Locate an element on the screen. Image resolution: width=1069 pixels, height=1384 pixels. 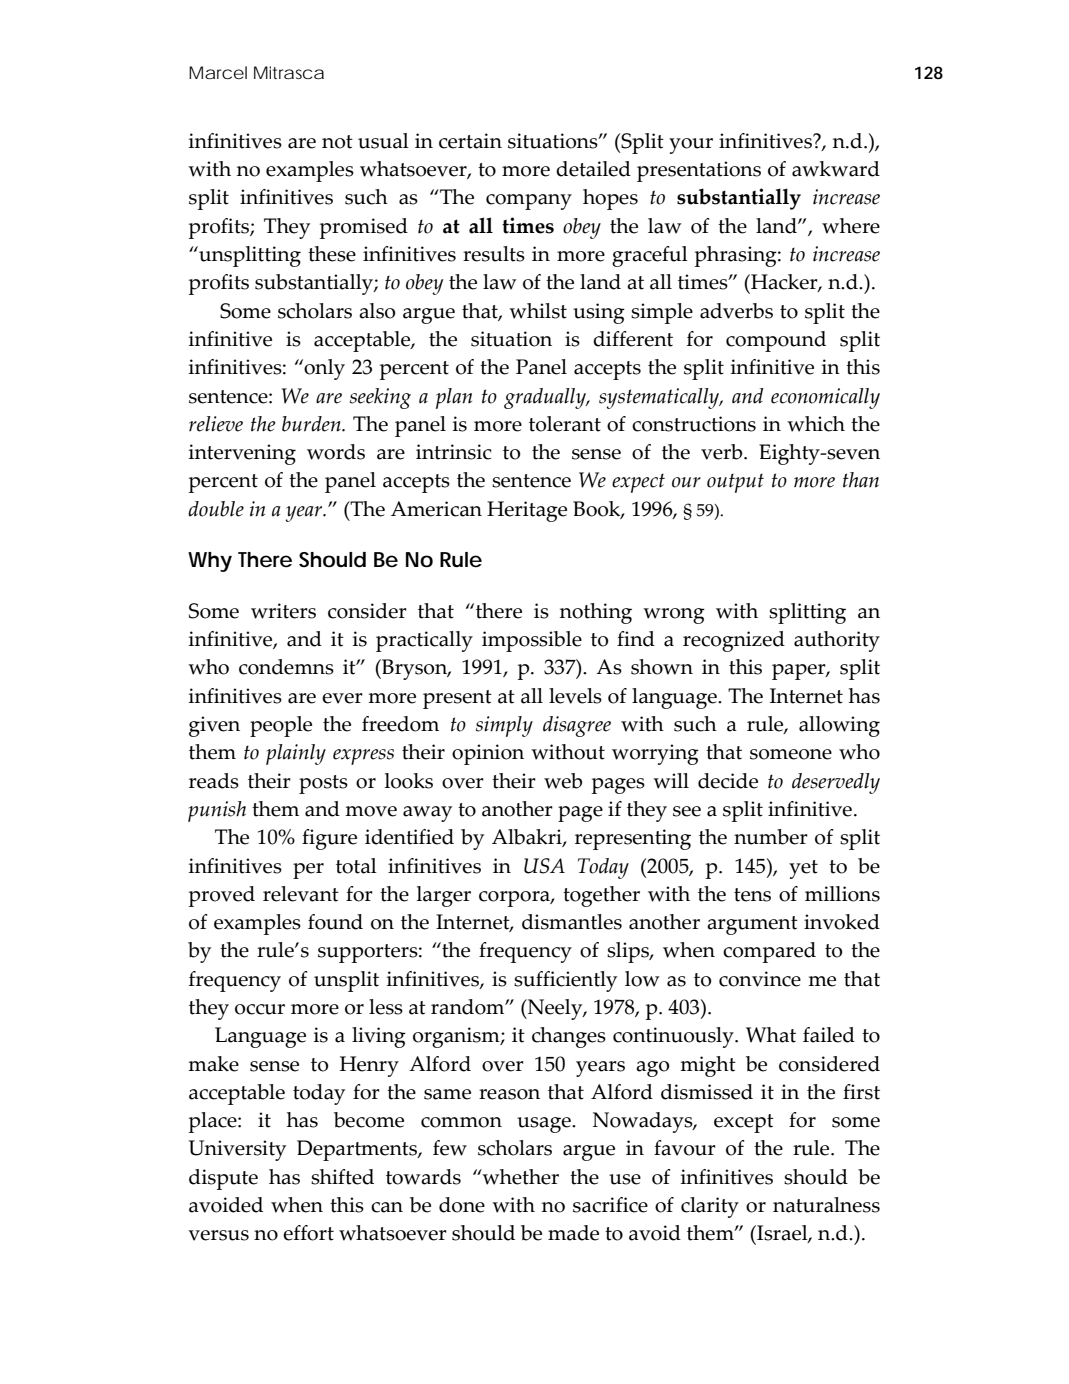
recognized is located at coordinates (734, 641).
